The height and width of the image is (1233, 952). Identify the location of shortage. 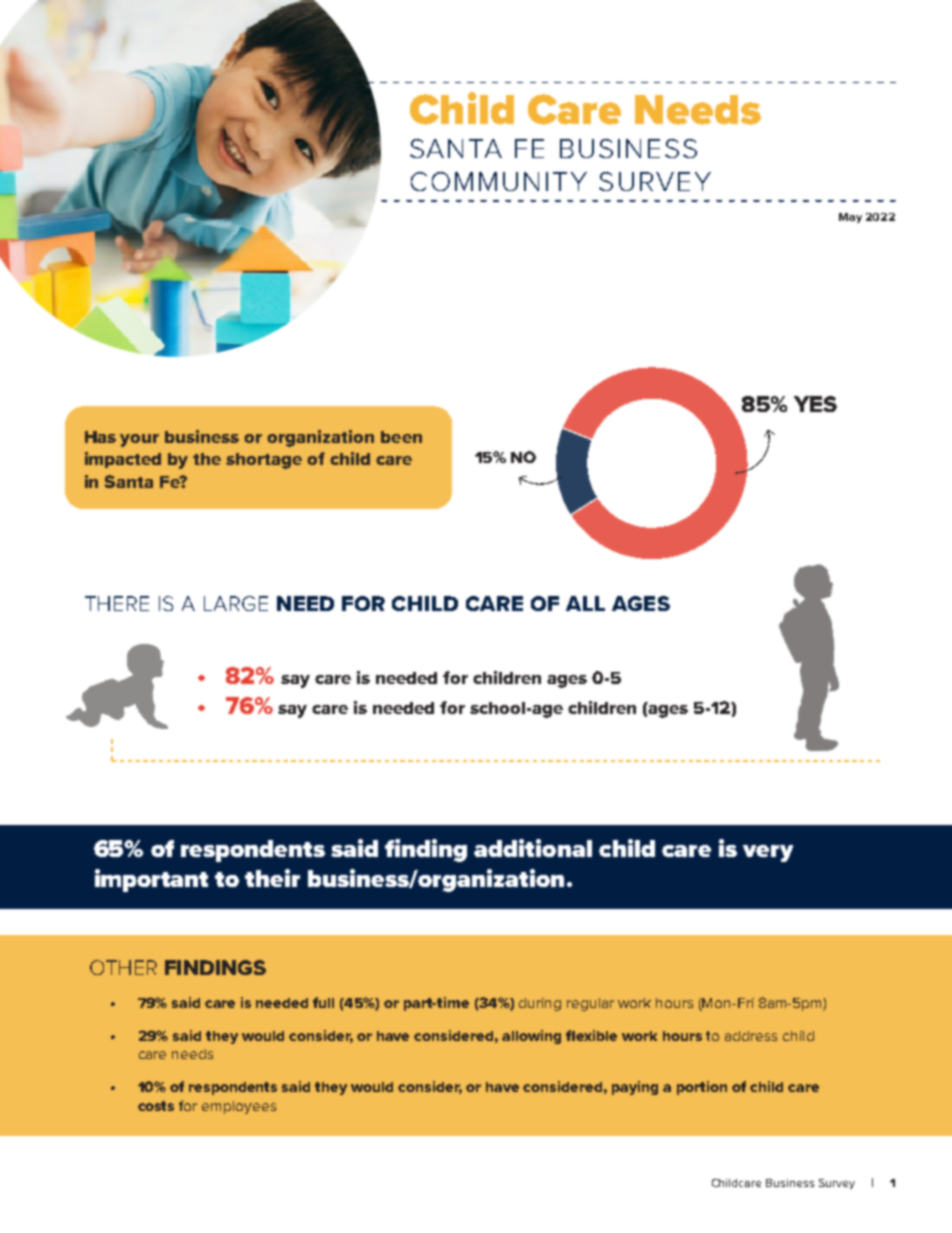
(264, 461).
